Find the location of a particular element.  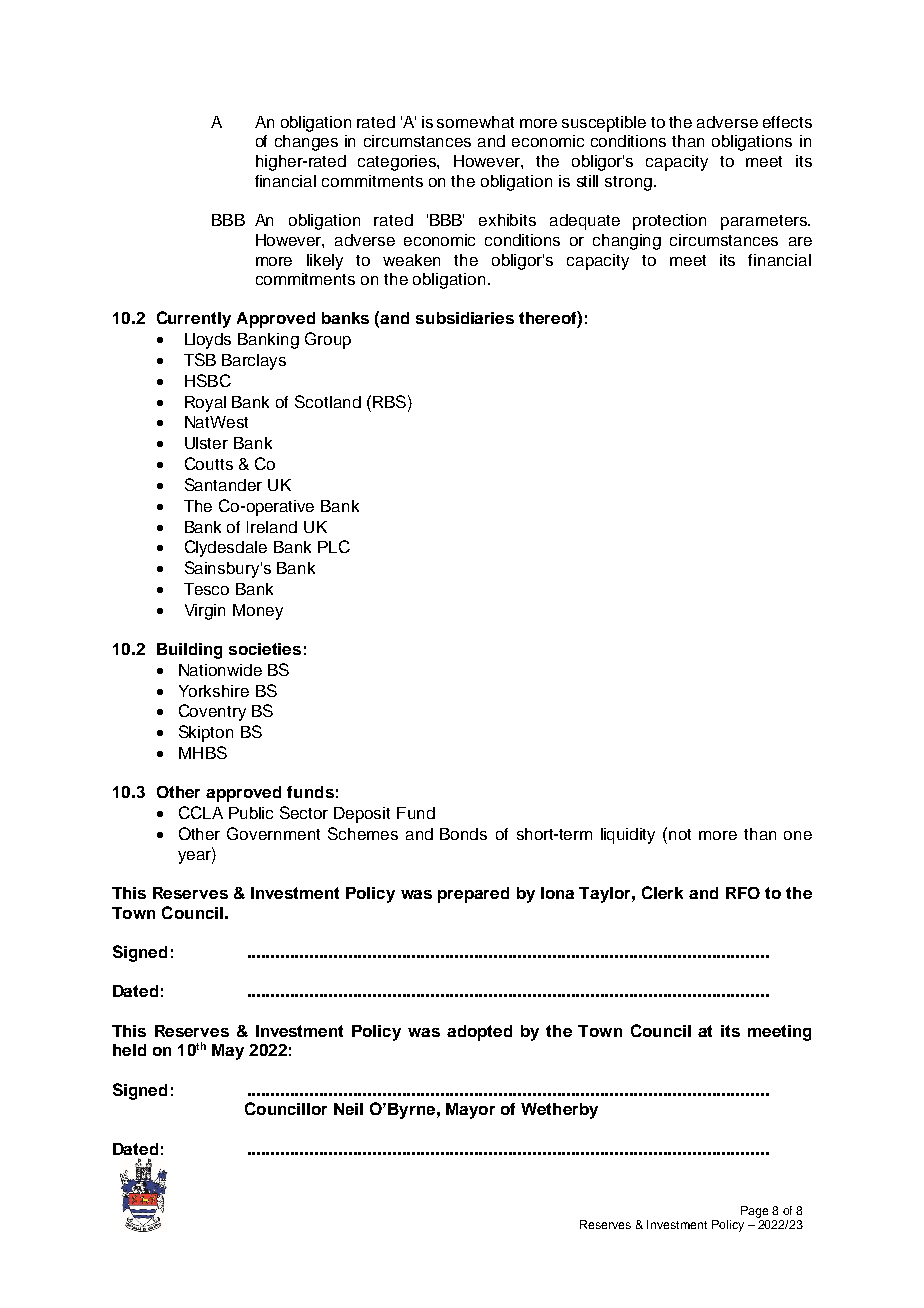

somewhat is located at coordinates (475, 122).
